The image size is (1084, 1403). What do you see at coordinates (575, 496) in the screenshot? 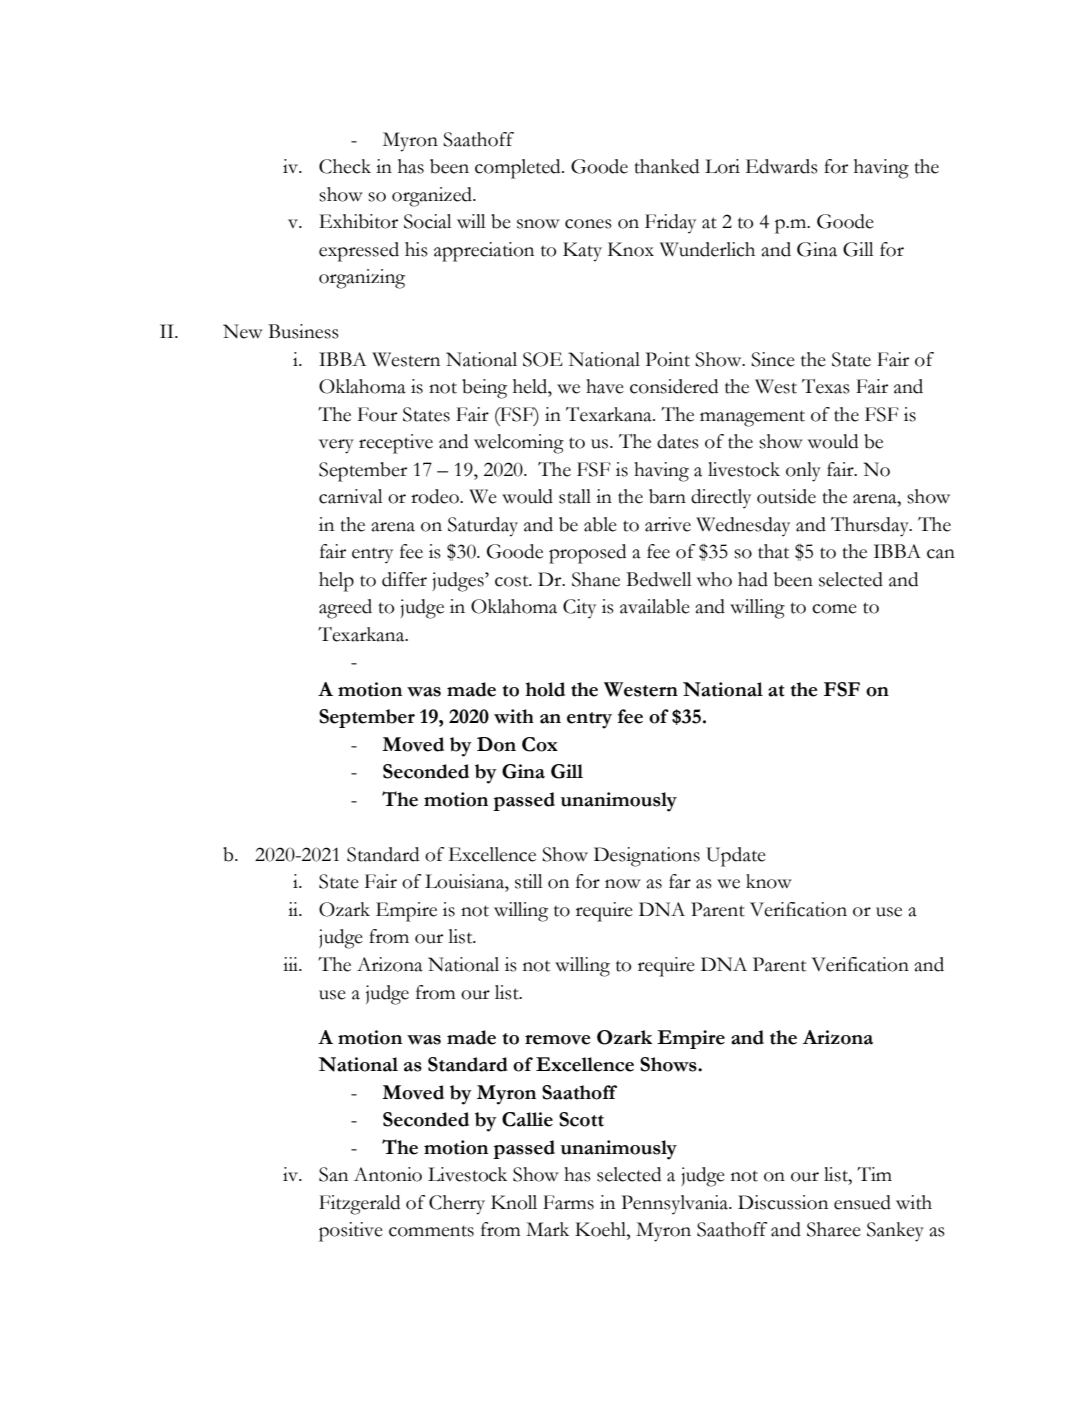
I see `stall` at bounding box center [575, 496].
